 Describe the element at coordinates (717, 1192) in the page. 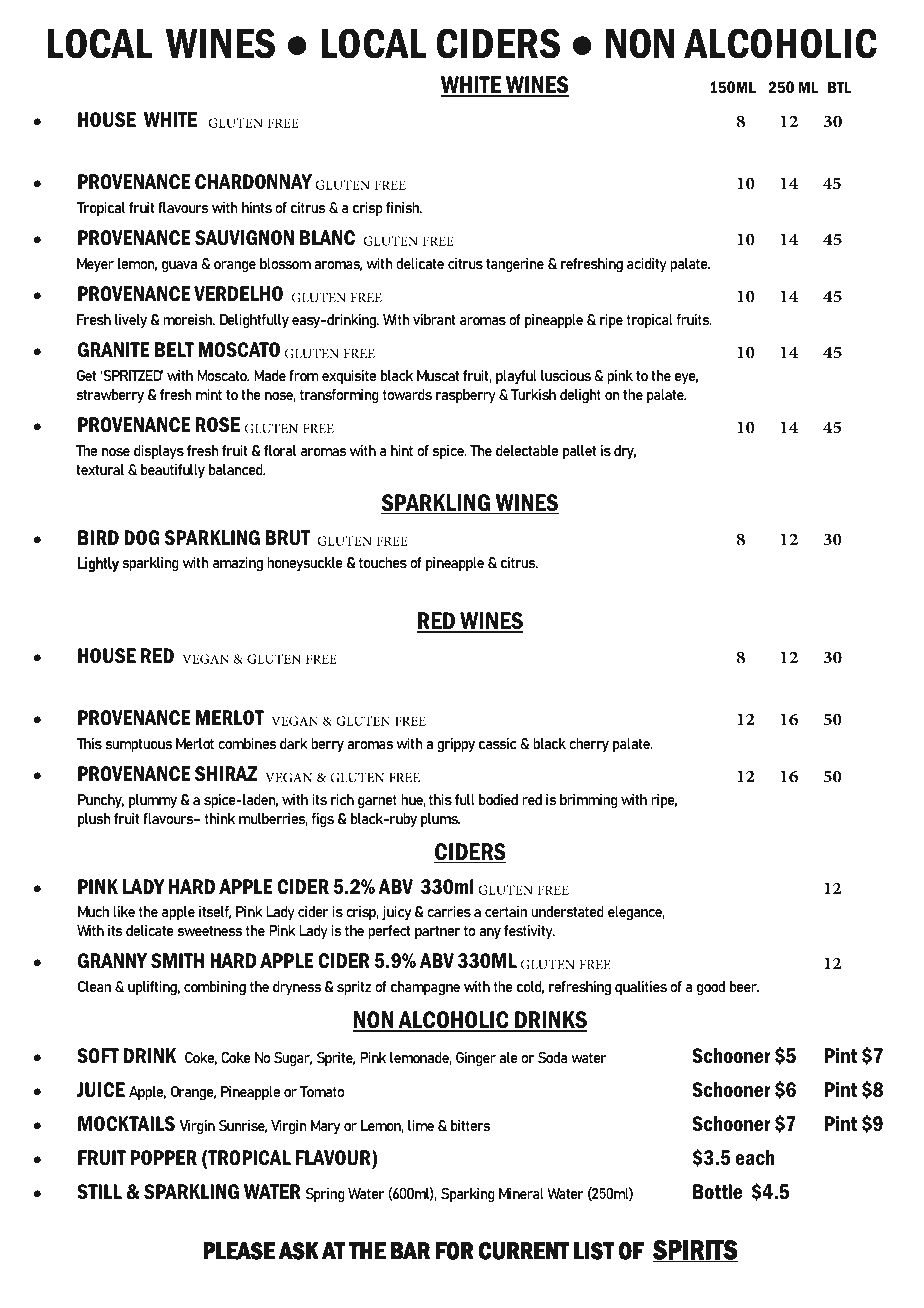

I see `Bottle` at that location.
